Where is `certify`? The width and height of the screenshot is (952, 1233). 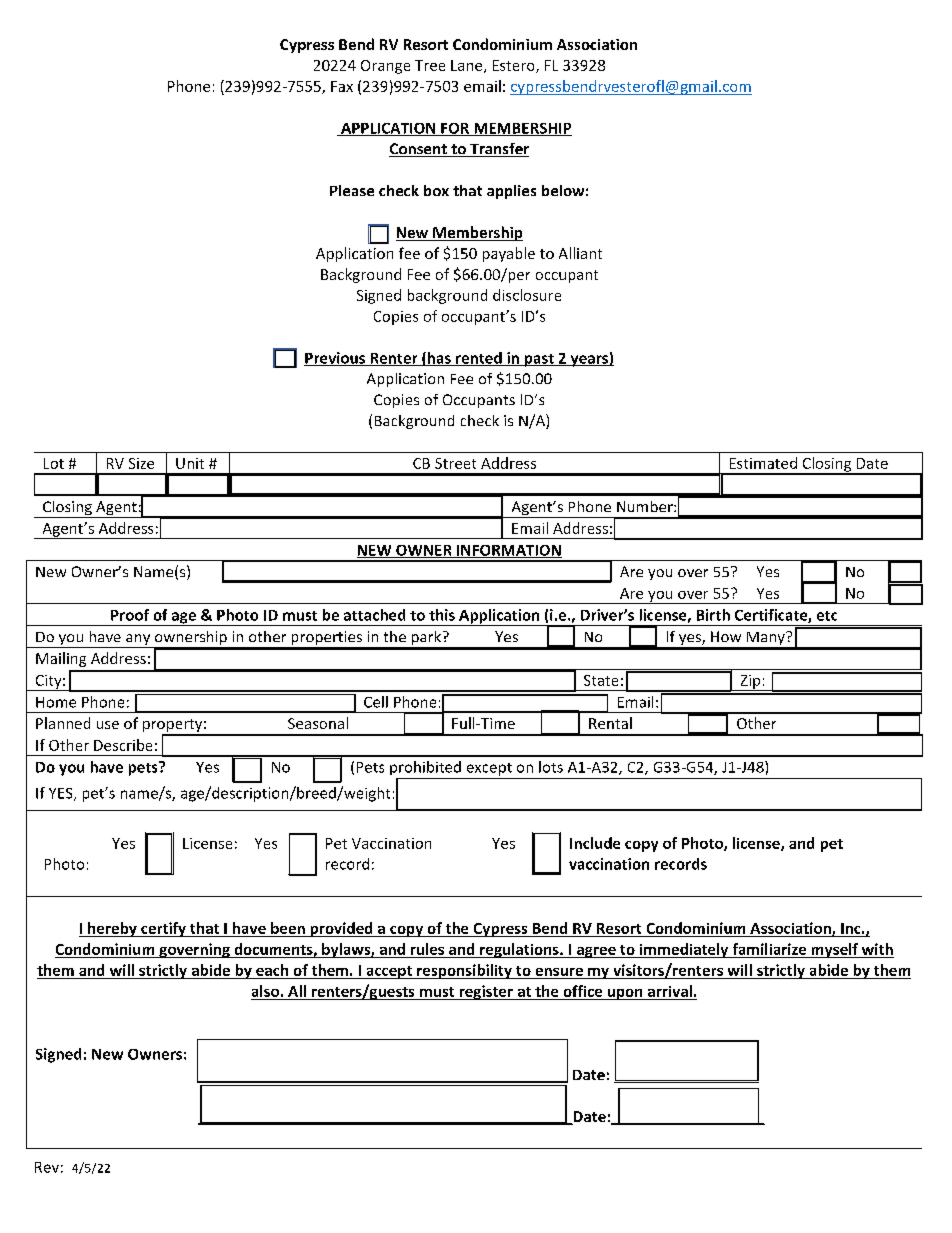 certify is located at coordinates (163, 929).
